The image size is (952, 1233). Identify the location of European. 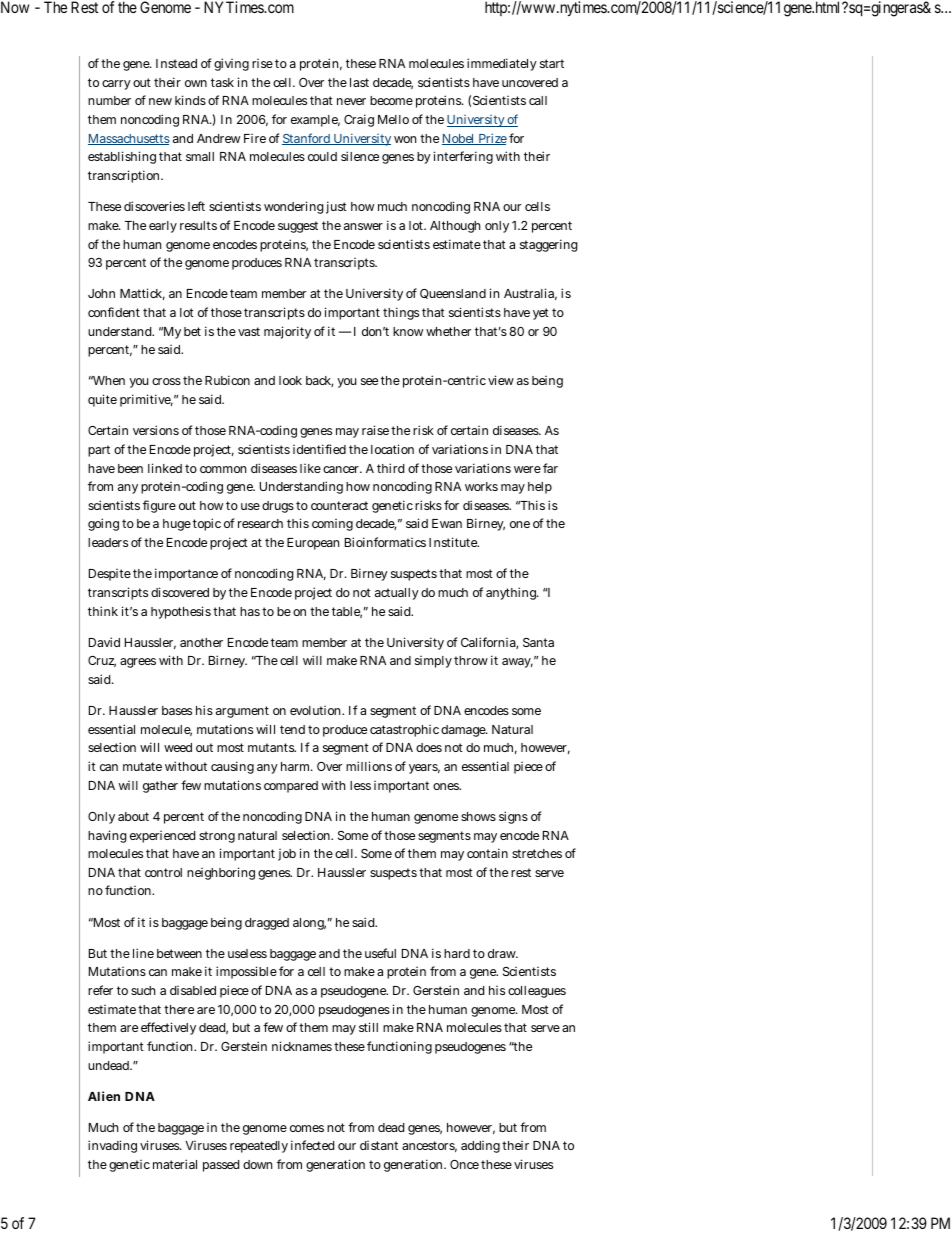
(313, 544).
